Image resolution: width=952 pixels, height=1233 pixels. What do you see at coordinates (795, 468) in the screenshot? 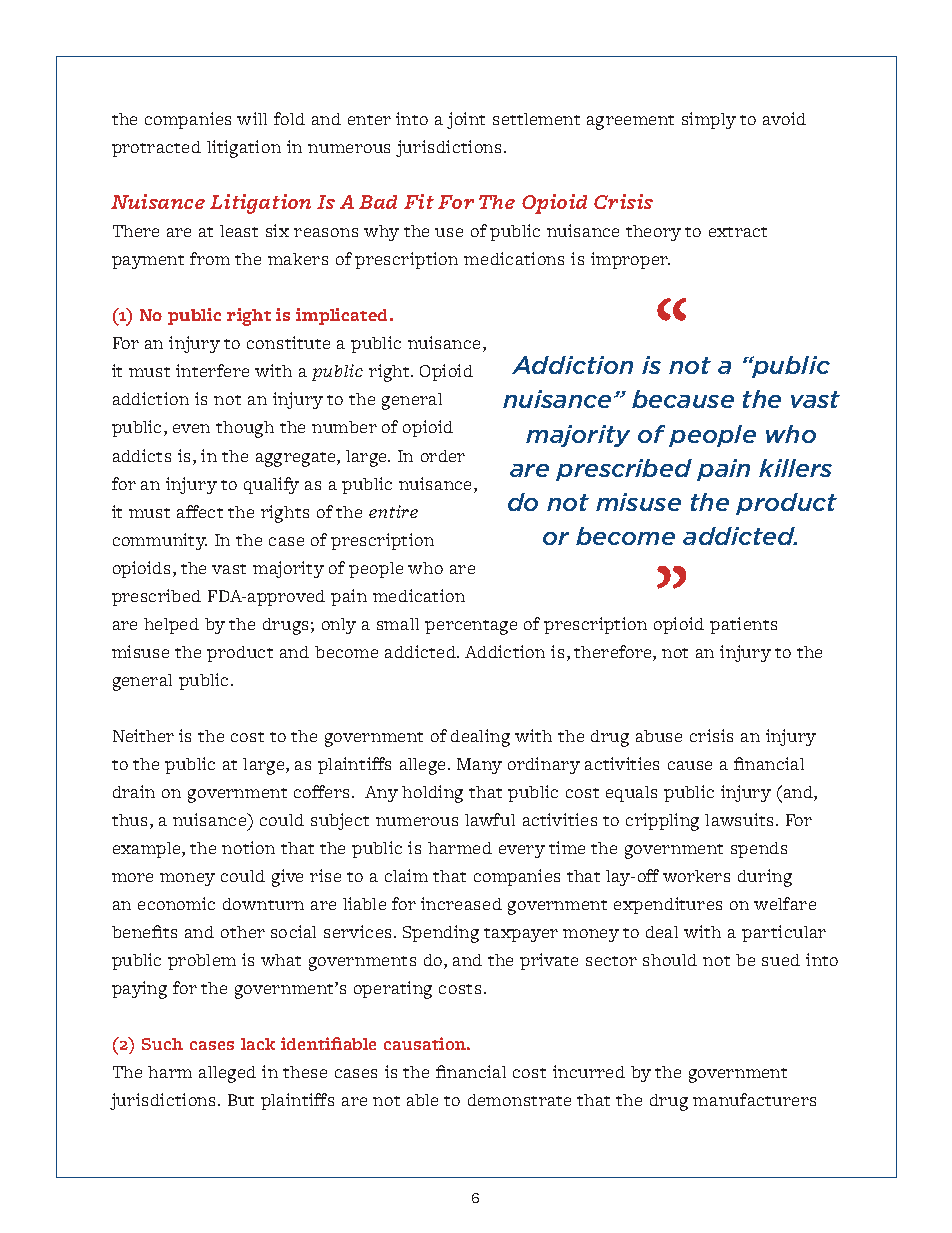
I see `killers` at bounding box center [795, 468].
